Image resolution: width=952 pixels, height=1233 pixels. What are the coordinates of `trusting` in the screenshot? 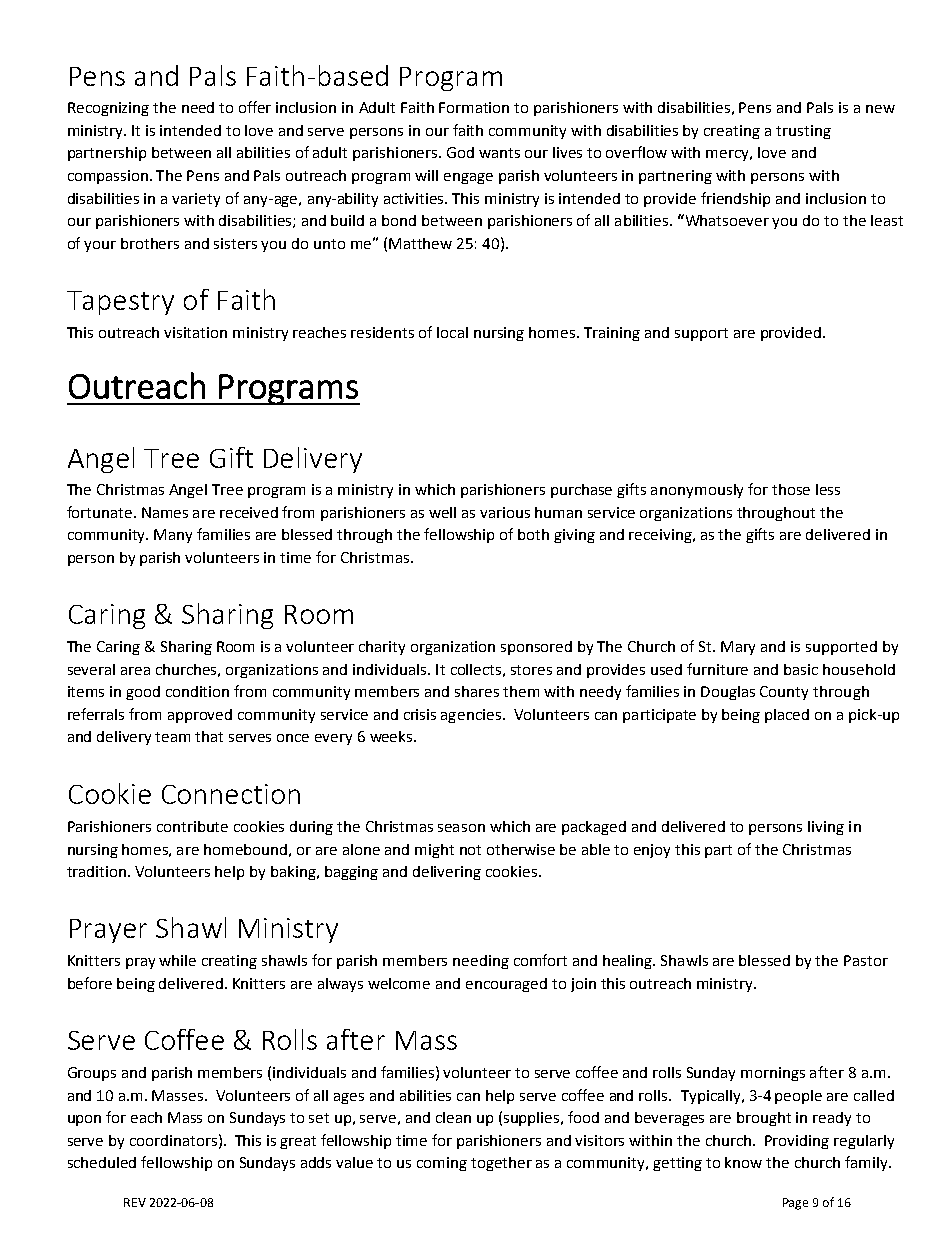 It's located at (803, 132).
